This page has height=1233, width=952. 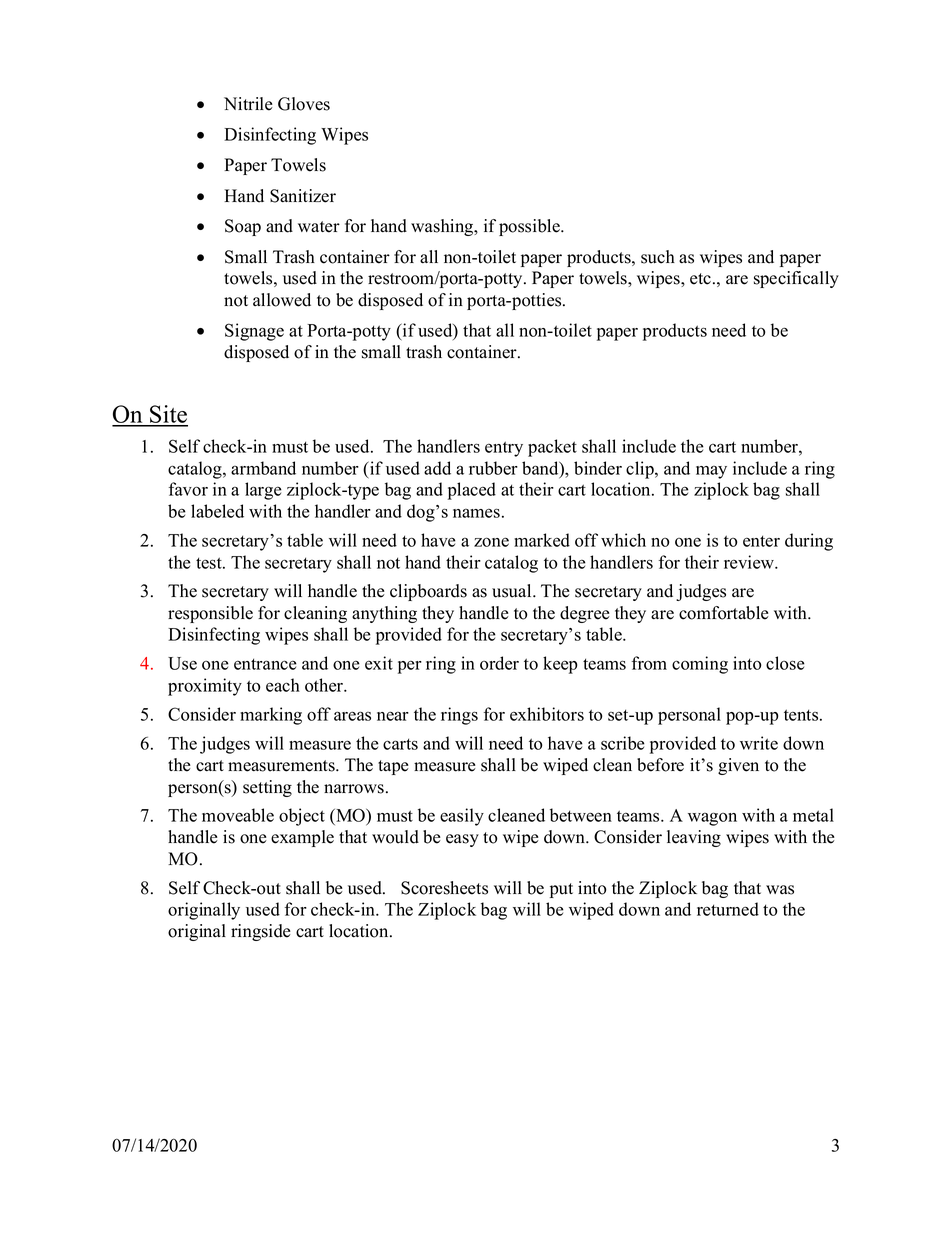 What do you see at coordinates (248, 104) in the page?
I see `Nitrile` at bounding box center [248, 104].
